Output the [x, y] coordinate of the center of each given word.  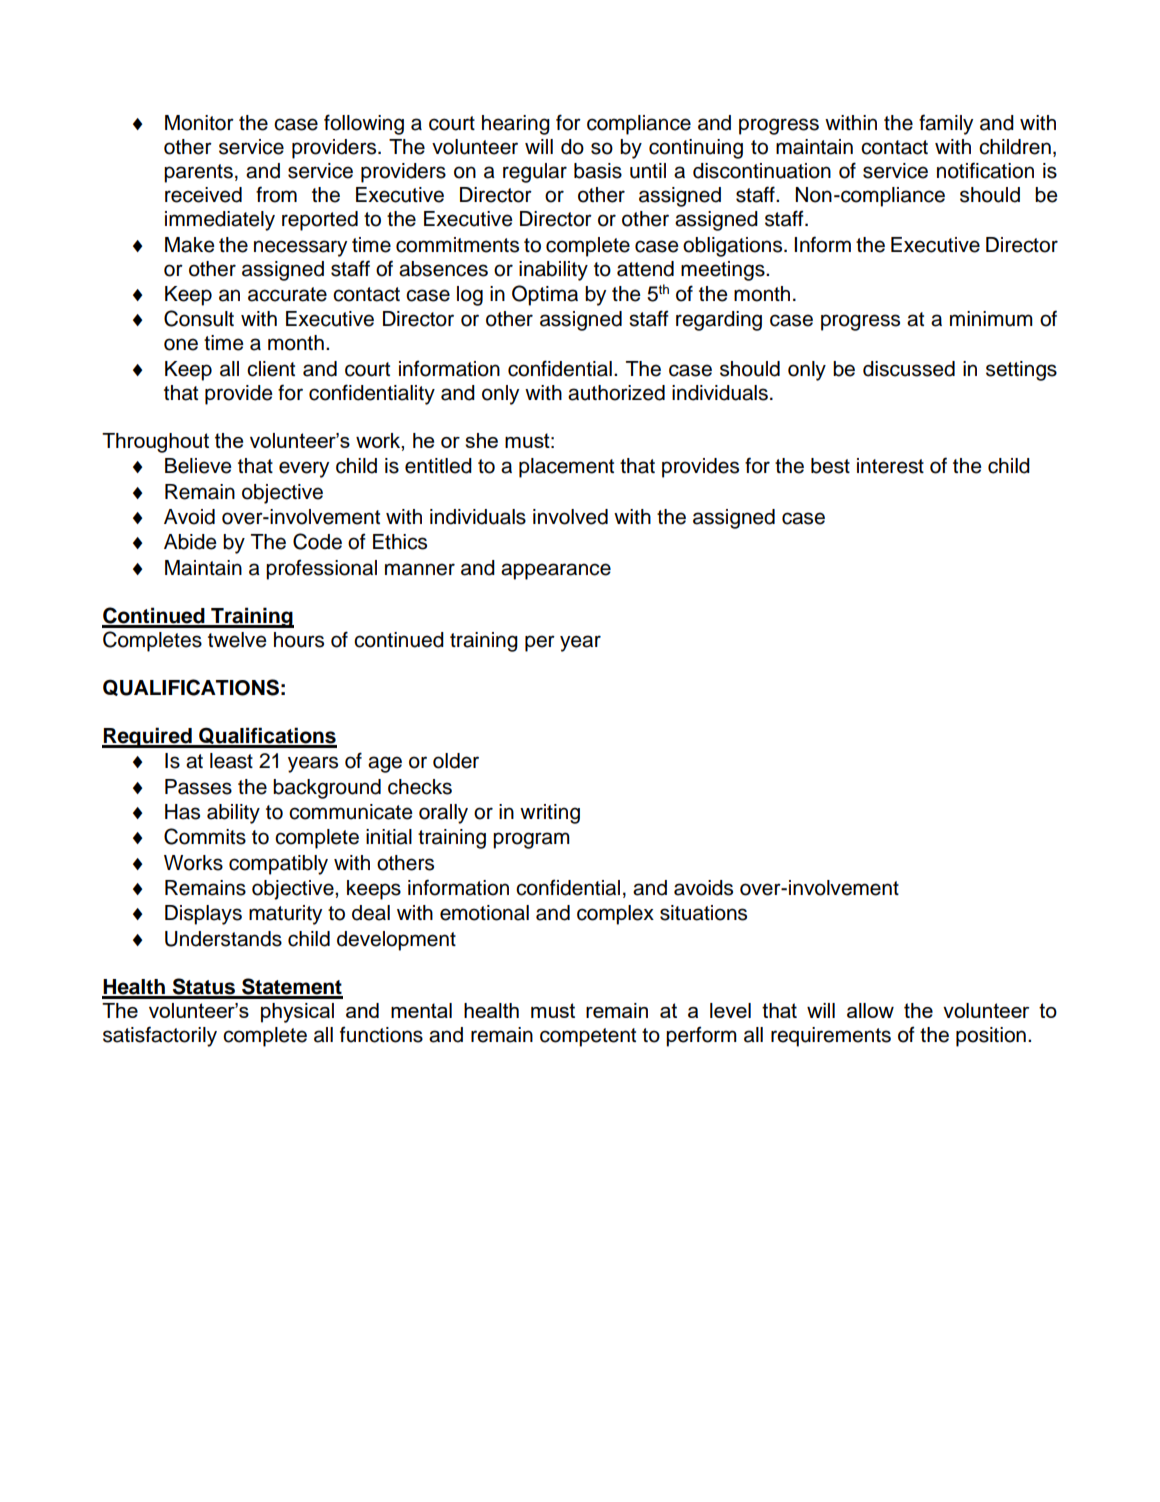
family [946, 124]
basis [598, 171]
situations [703, 913]
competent [588, 1037]
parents [198, 173]
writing [550, 814]
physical [297, 1013]
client [271, 369]
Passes [198, 787]
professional [321, 569]
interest [890, 466]
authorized [616, 393]
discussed [909, 369]
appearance [556, 571]
